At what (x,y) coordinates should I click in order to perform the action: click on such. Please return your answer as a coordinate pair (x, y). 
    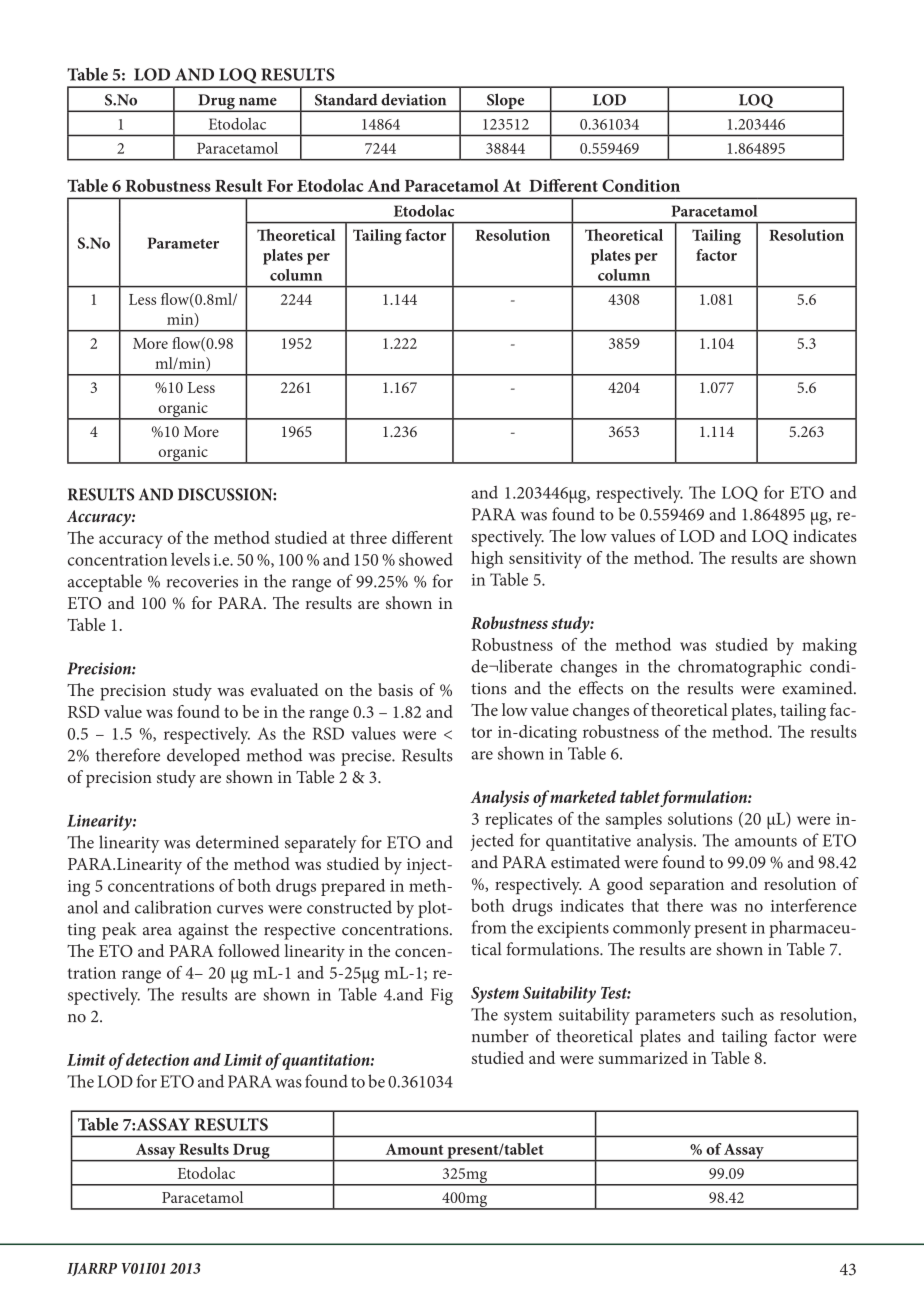
    Looking at the image, I should click on (737, 1014).
